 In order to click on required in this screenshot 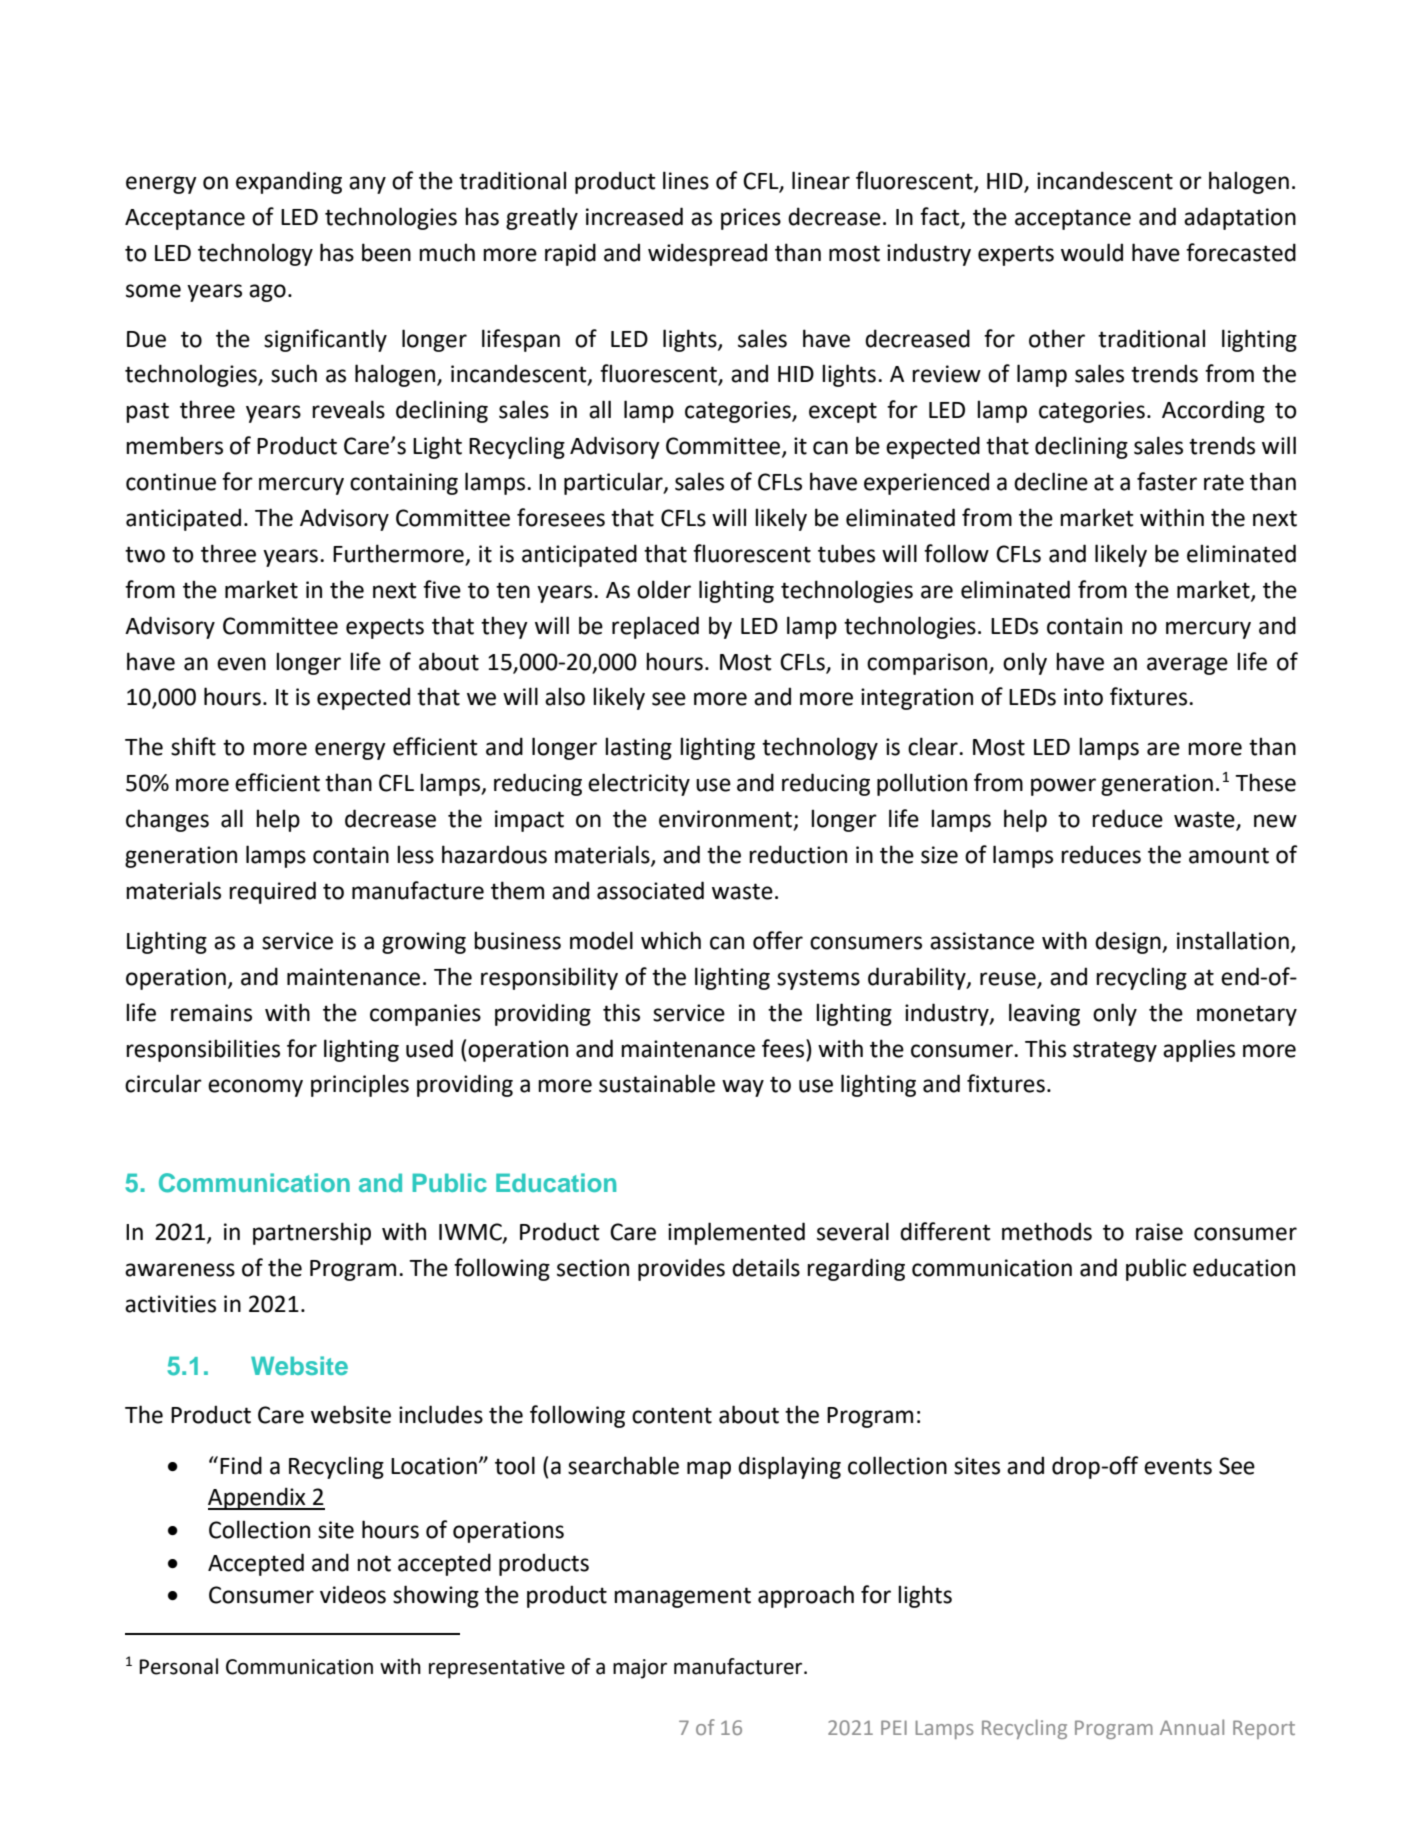, I will do `click(272, 892)`.
